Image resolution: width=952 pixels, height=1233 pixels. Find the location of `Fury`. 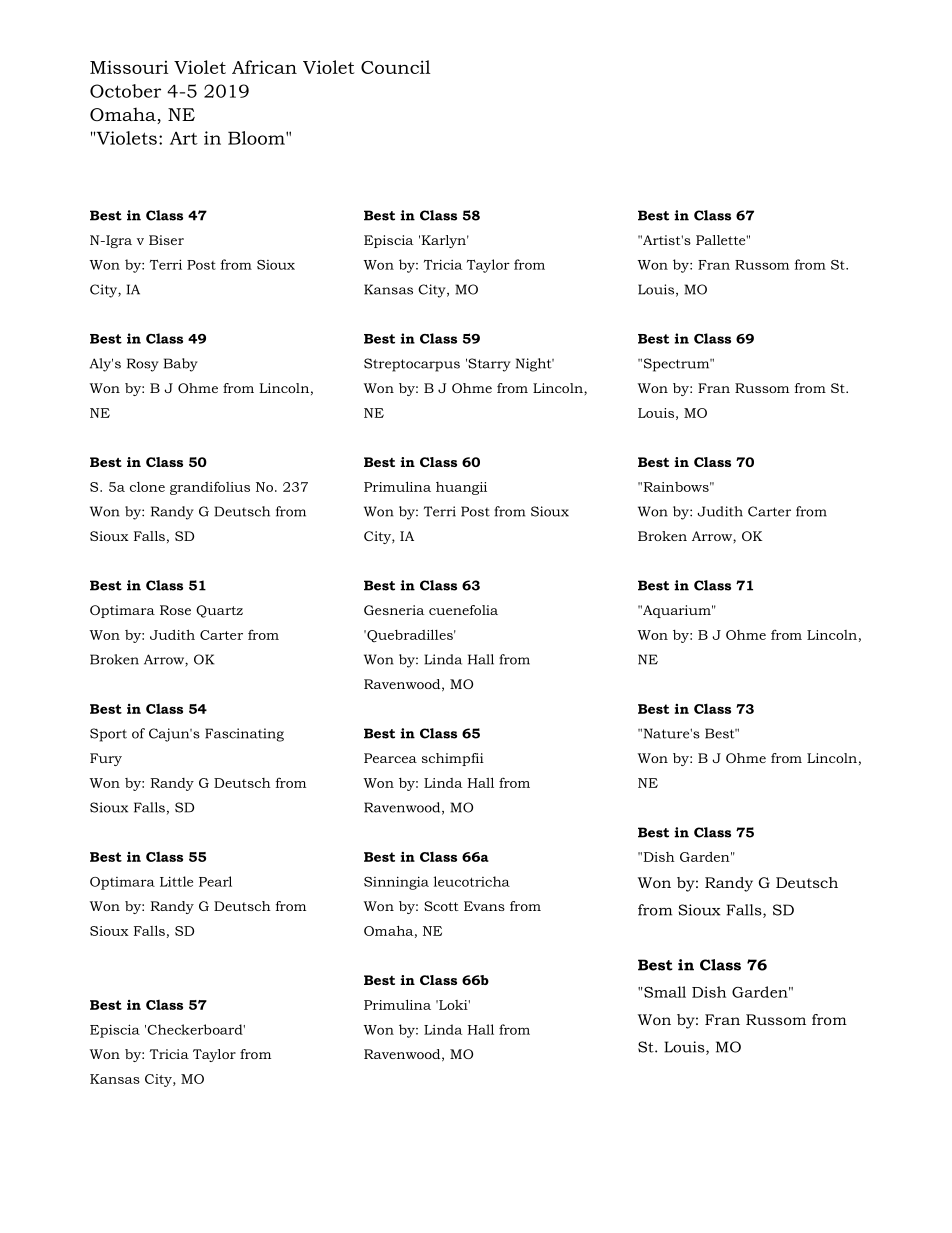

Fury is located at coordinates (106, 759).
